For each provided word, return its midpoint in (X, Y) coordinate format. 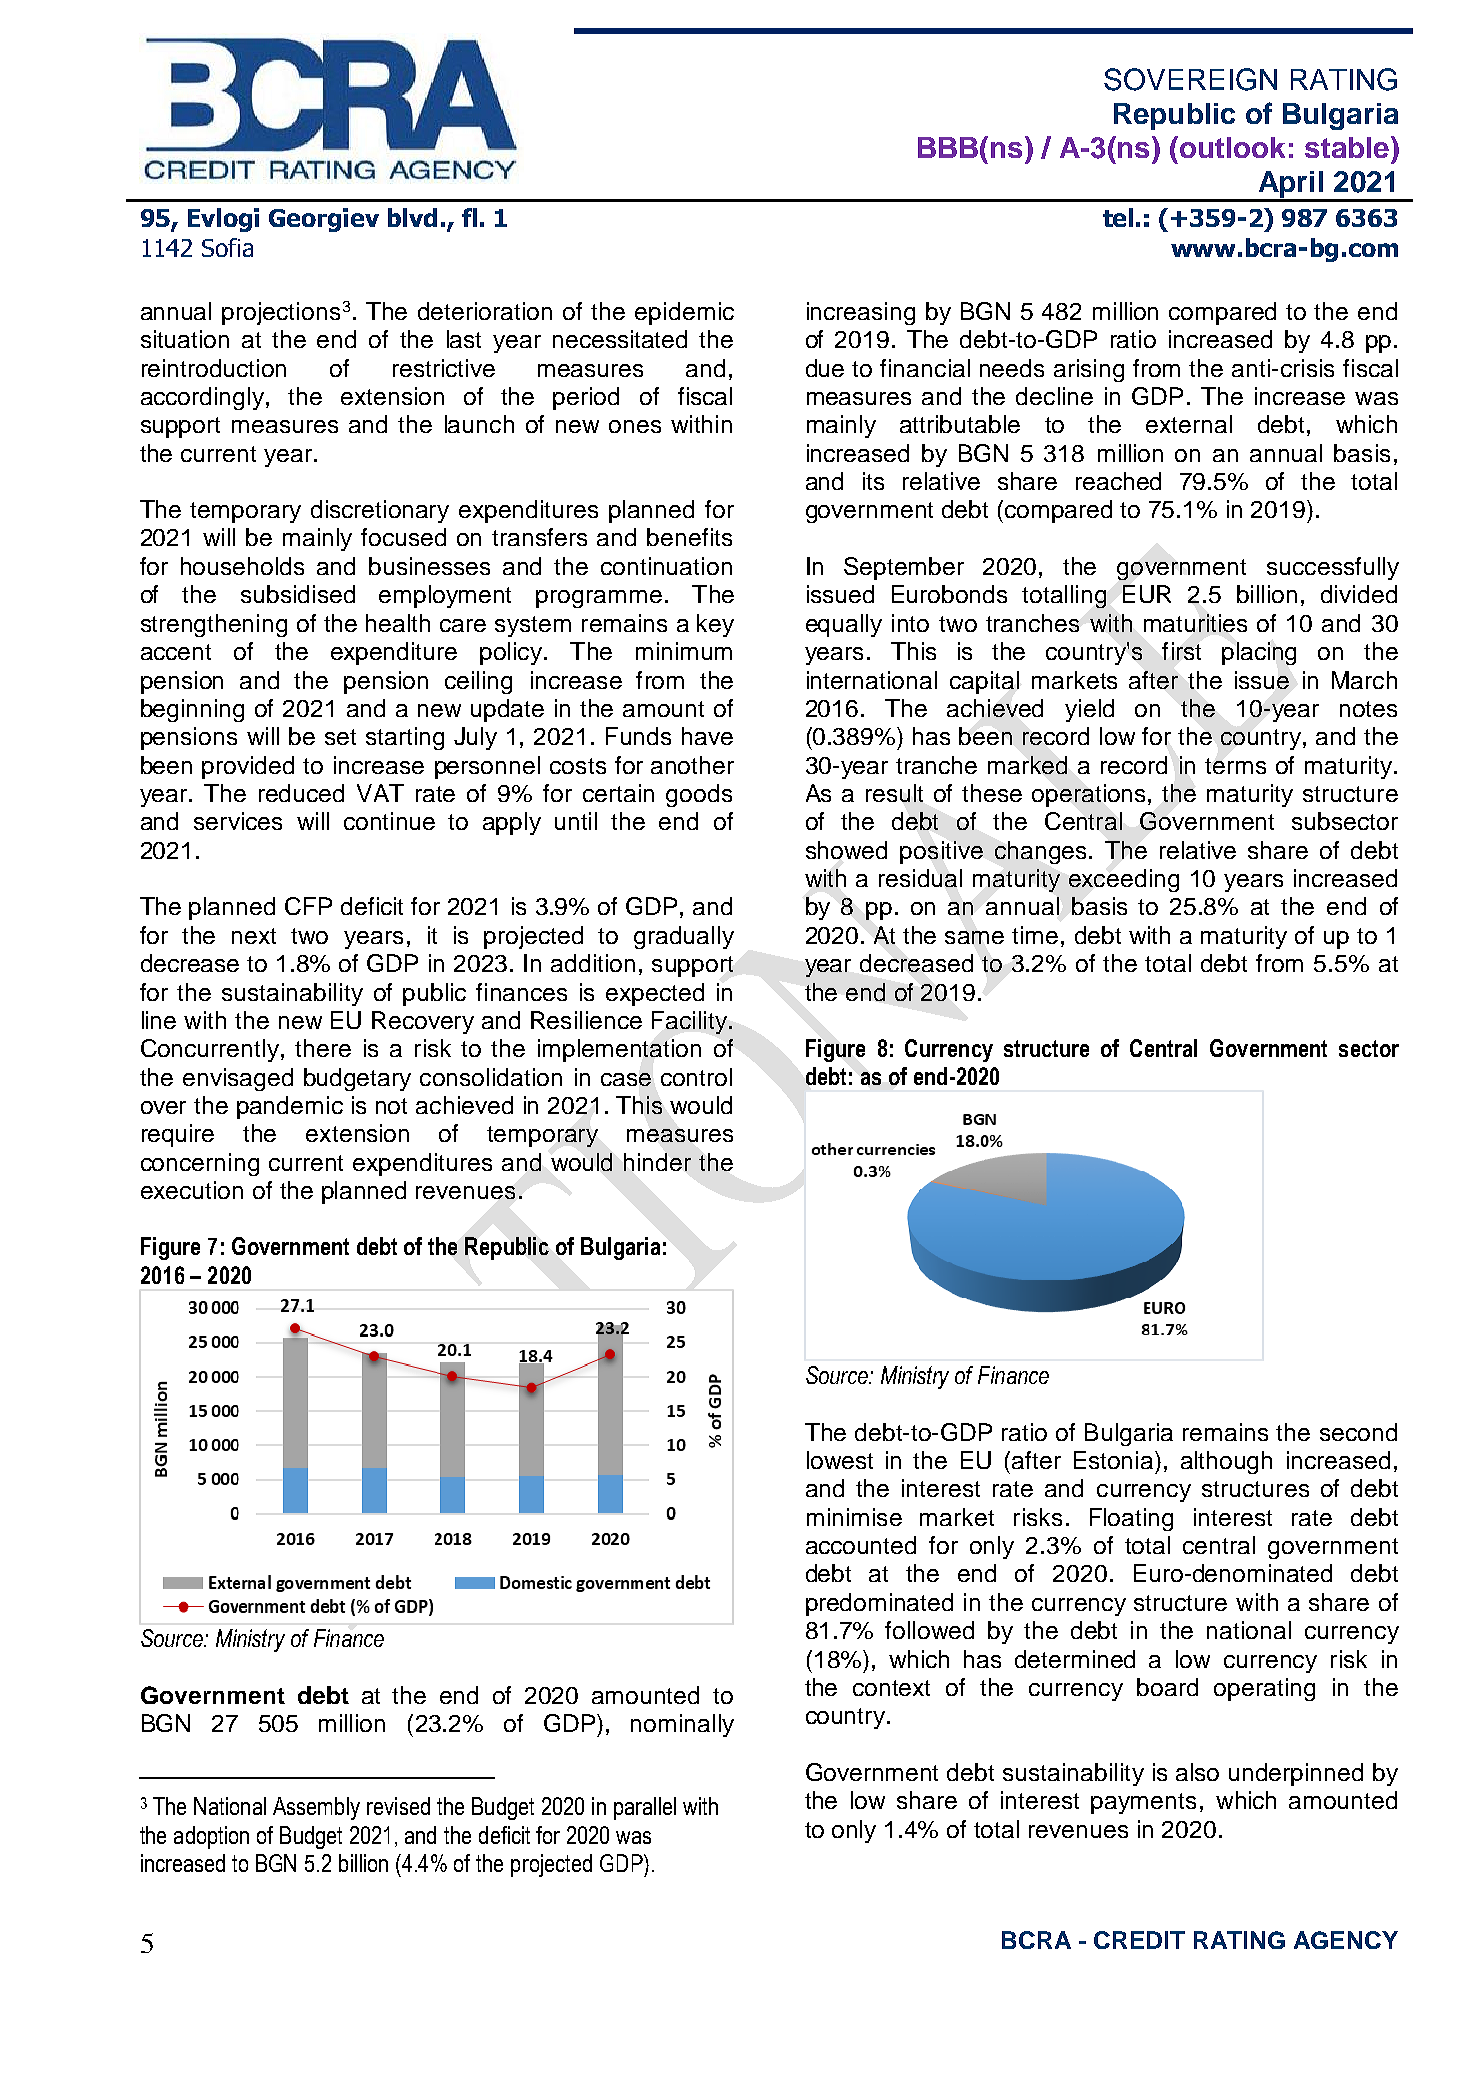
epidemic (684, 313)
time (1035, 935)
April (1290, 186)
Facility (691, 1022)
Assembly (316, 1808)
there (323, 1048)
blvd (412, 217)
